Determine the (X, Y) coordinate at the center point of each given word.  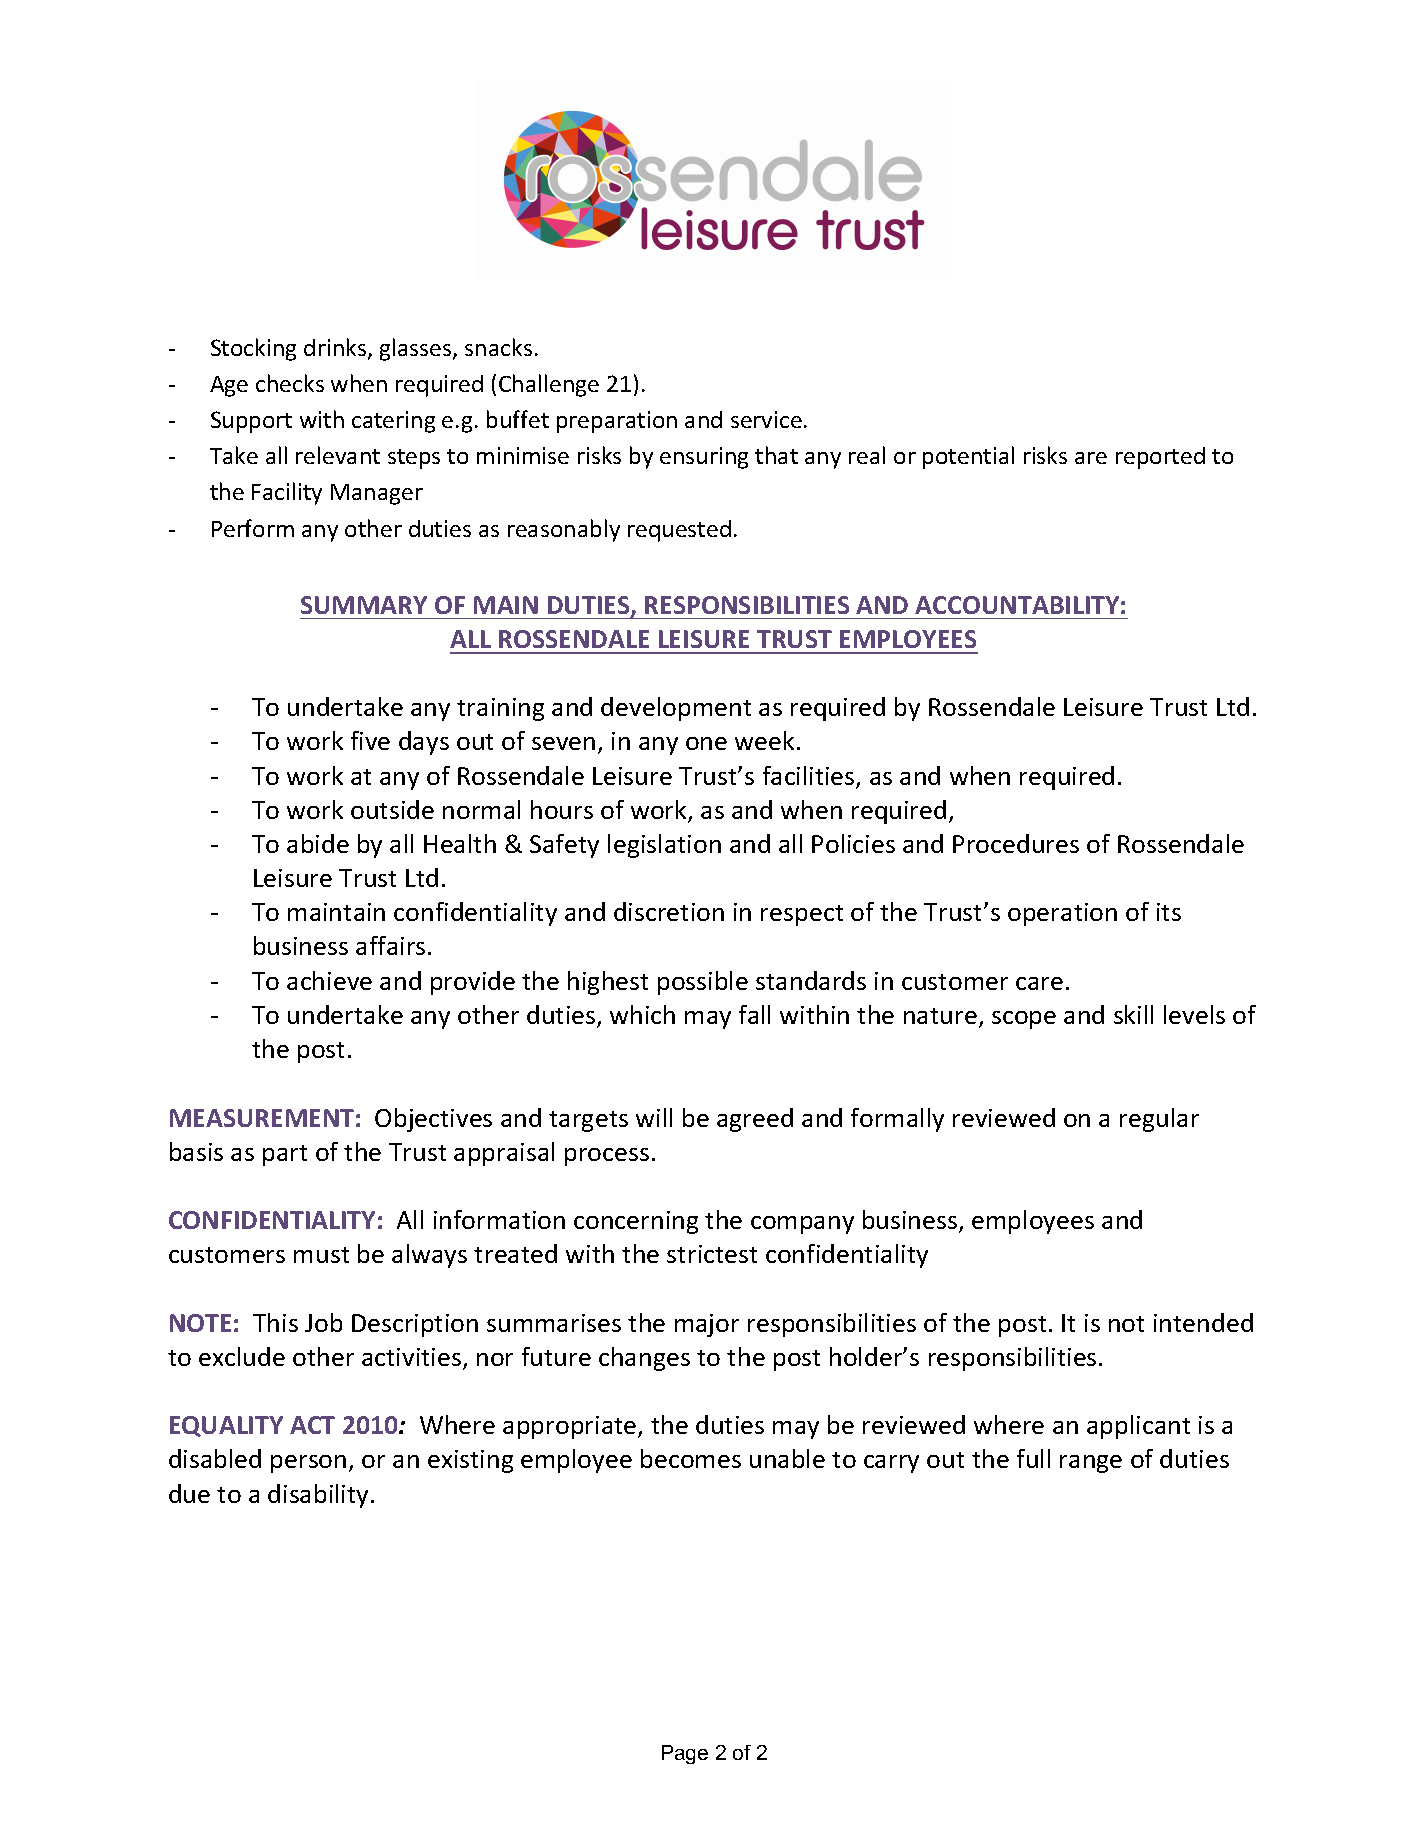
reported (1160, 458)
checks (290, 383)
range (1091, 1464)
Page (685, 1754)
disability (318, 1496)
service (766, 419)
